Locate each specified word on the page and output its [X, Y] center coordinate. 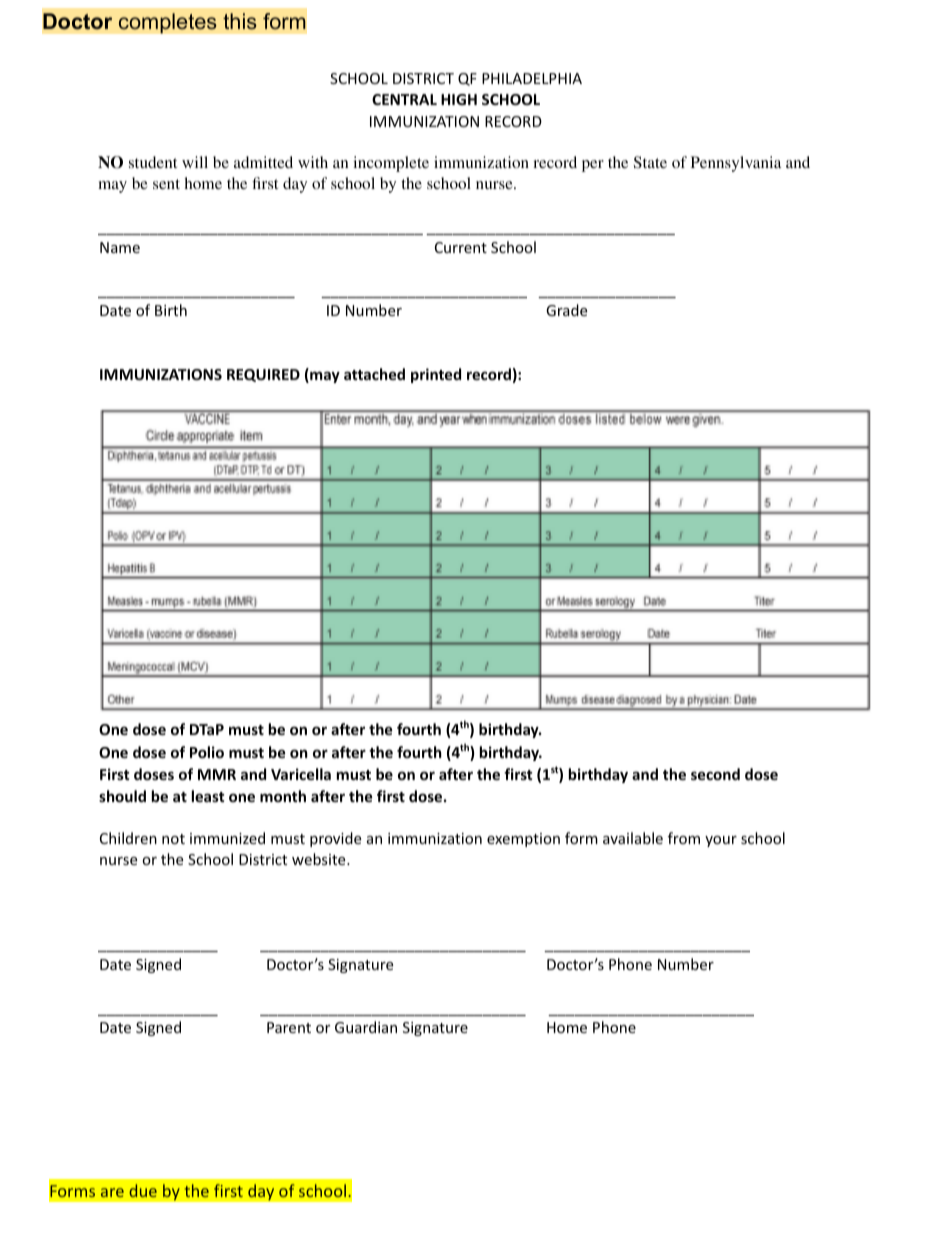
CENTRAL [404, 99]
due [143, 1190]
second [715, 774]
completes [167, 23]
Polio [207, 752]
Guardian [366, 1027]
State [650, 162]
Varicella [301, 774]
